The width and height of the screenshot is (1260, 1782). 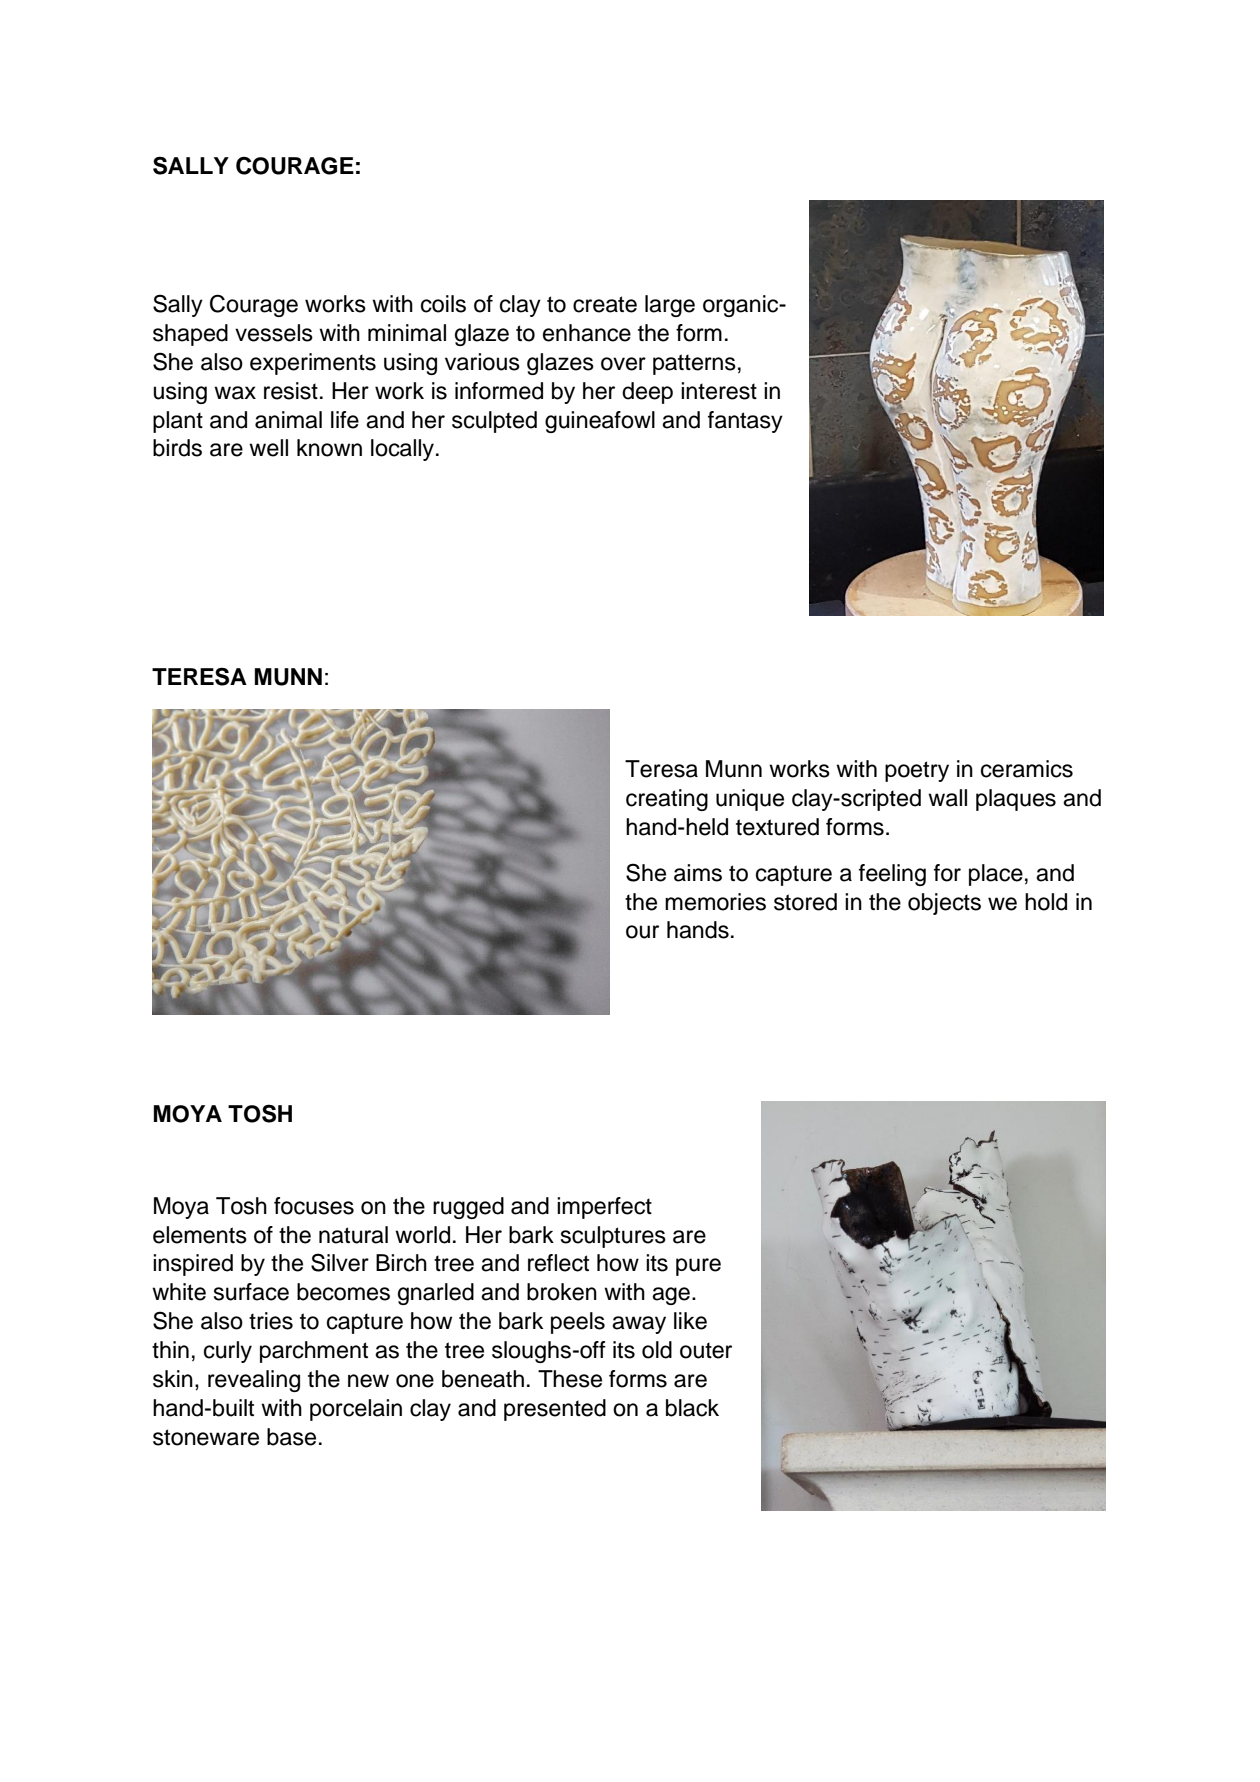 I want to click on well, so click(x=268, y=448).
